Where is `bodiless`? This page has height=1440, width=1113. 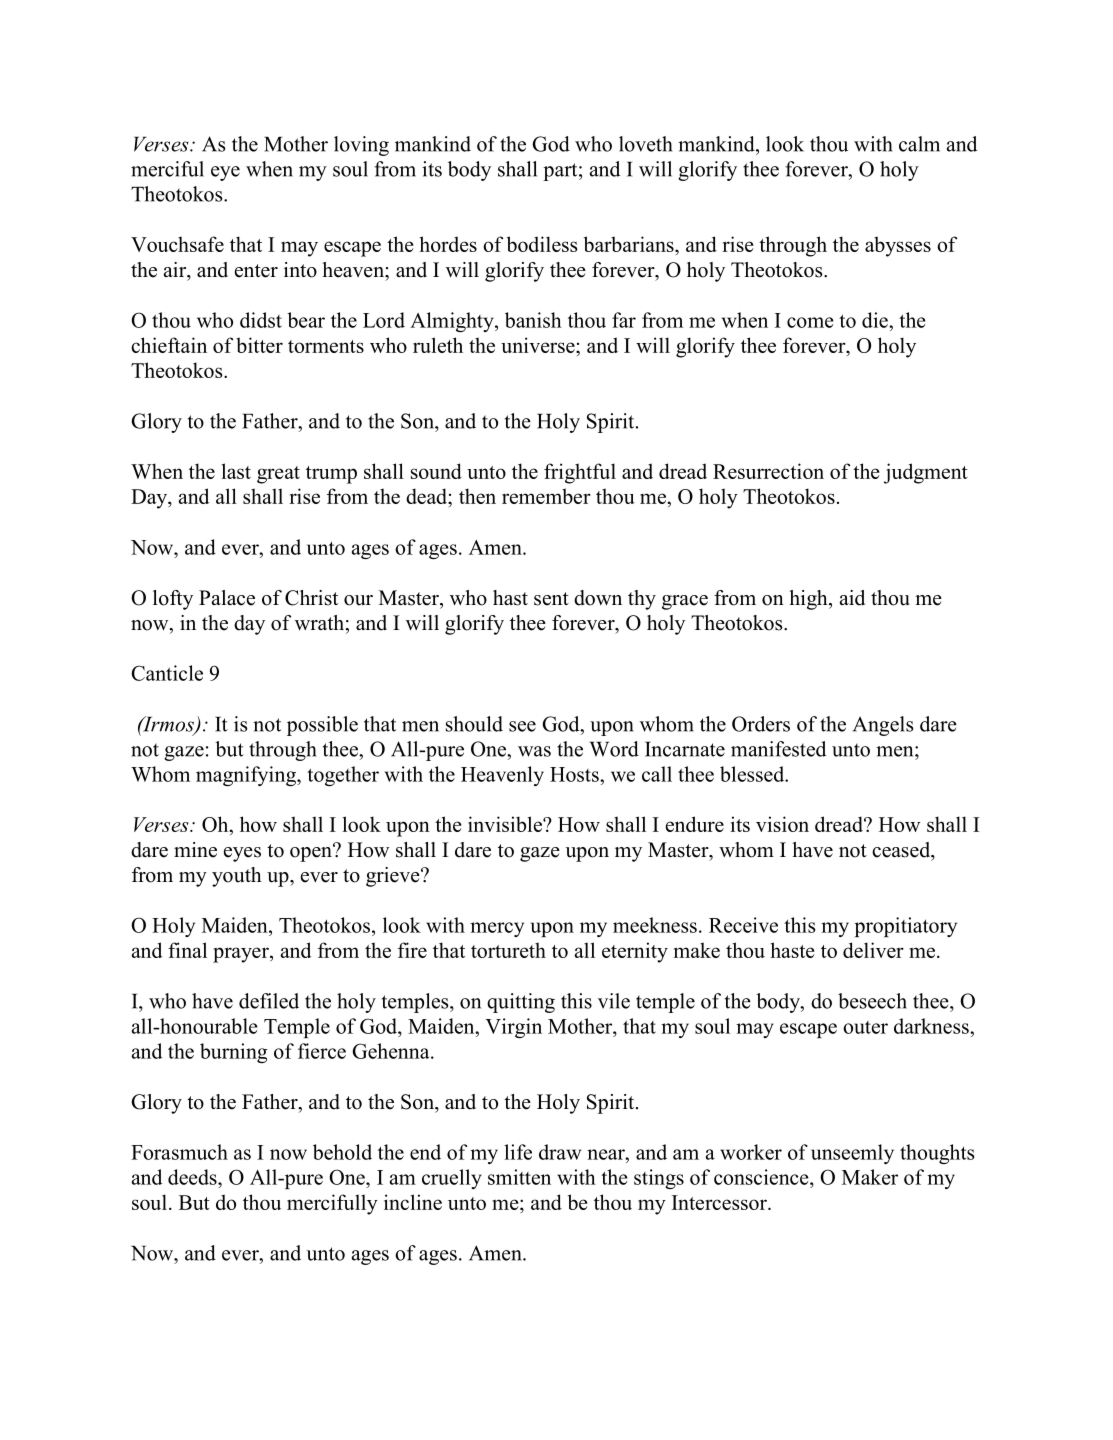
bodiless is located at coordinates (542, 244).
